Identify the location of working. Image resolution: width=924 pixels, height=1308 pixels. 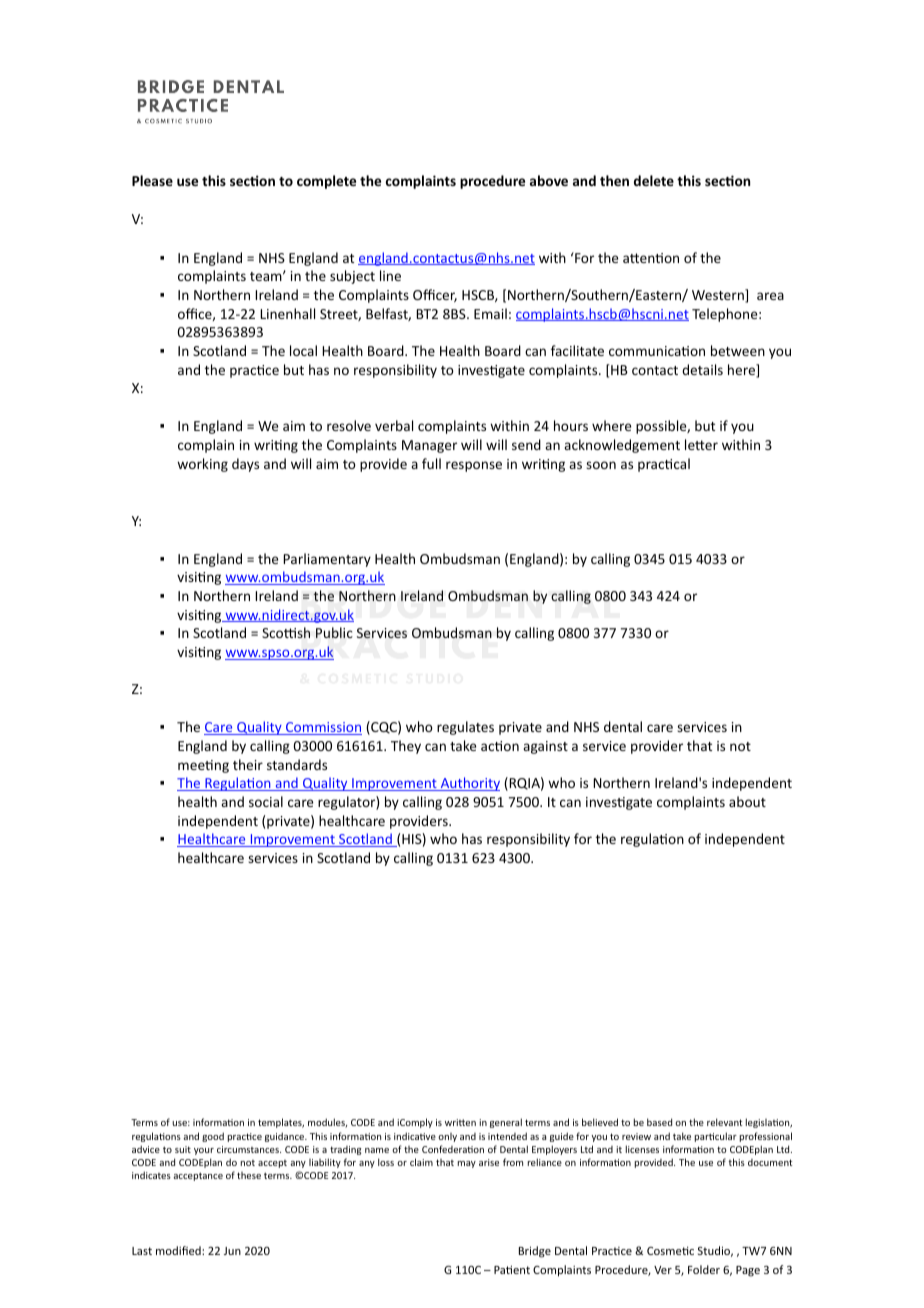
(202, 465).
